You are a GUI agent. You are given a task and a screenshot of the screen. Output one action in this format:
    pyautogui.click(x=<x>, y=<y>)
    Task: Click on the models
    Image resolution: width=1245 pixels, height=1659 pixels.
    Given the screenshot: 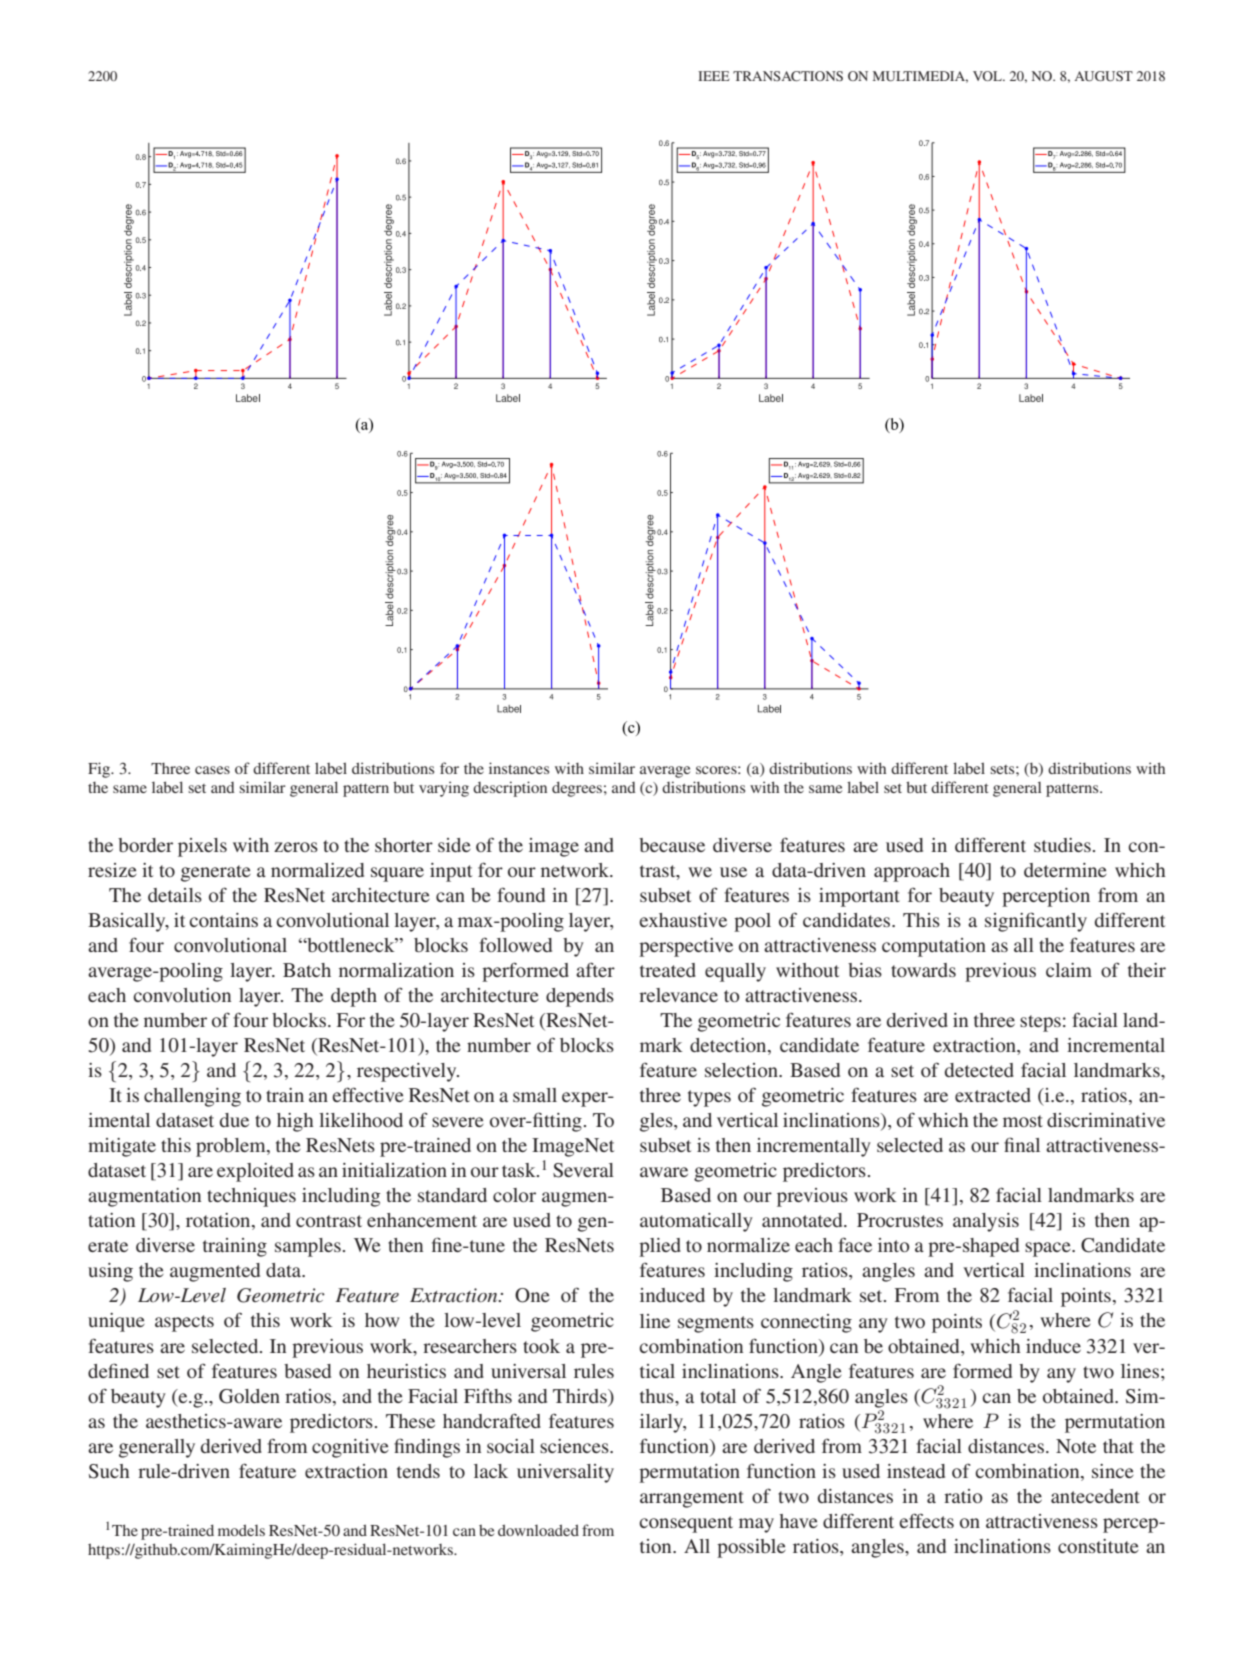 What is the action you would take?
    pyautogui.click(x=241, y=1530)
